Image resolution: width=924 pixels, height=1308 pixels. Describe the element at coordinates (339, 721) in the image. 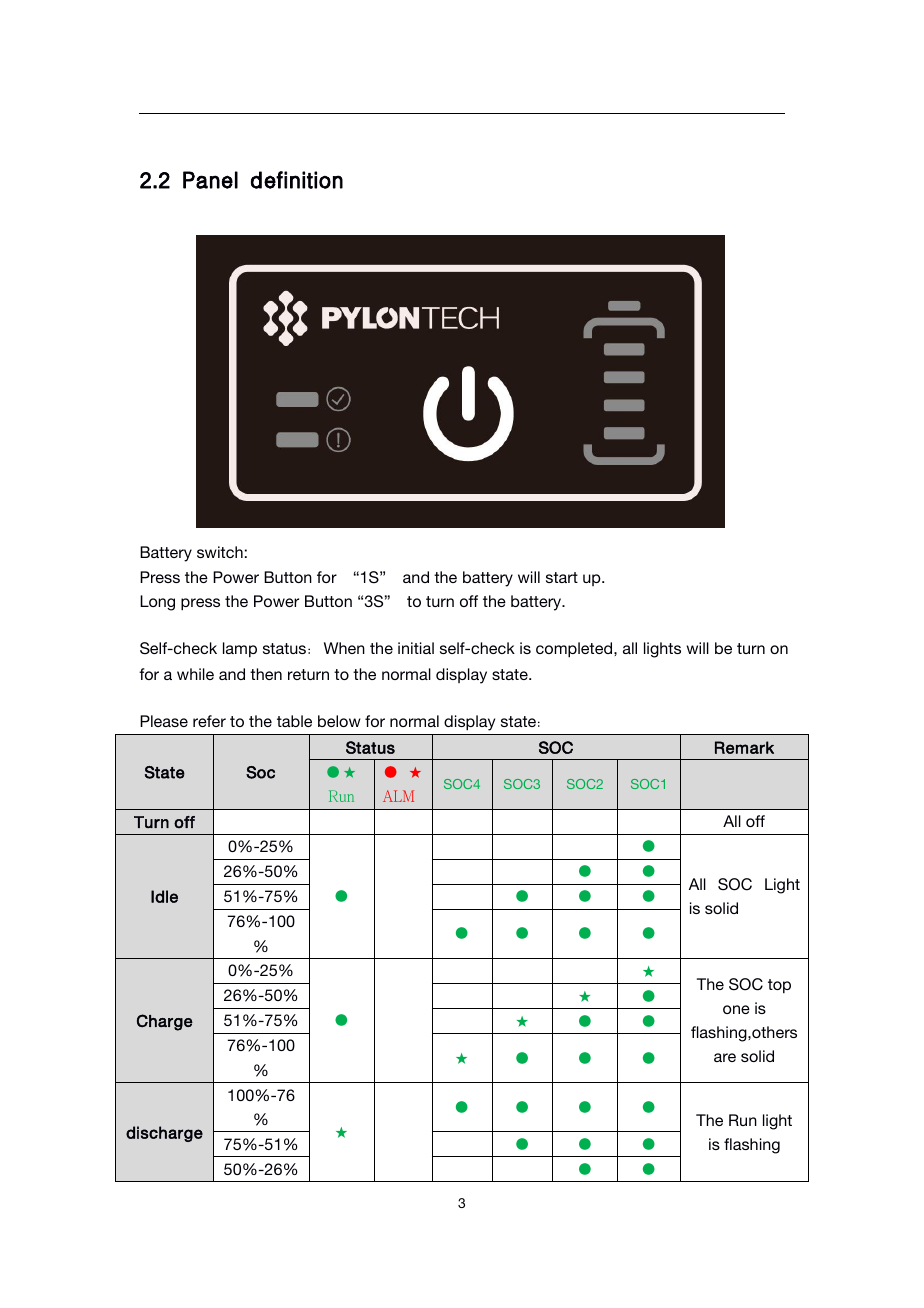

I see `below` at that location.
